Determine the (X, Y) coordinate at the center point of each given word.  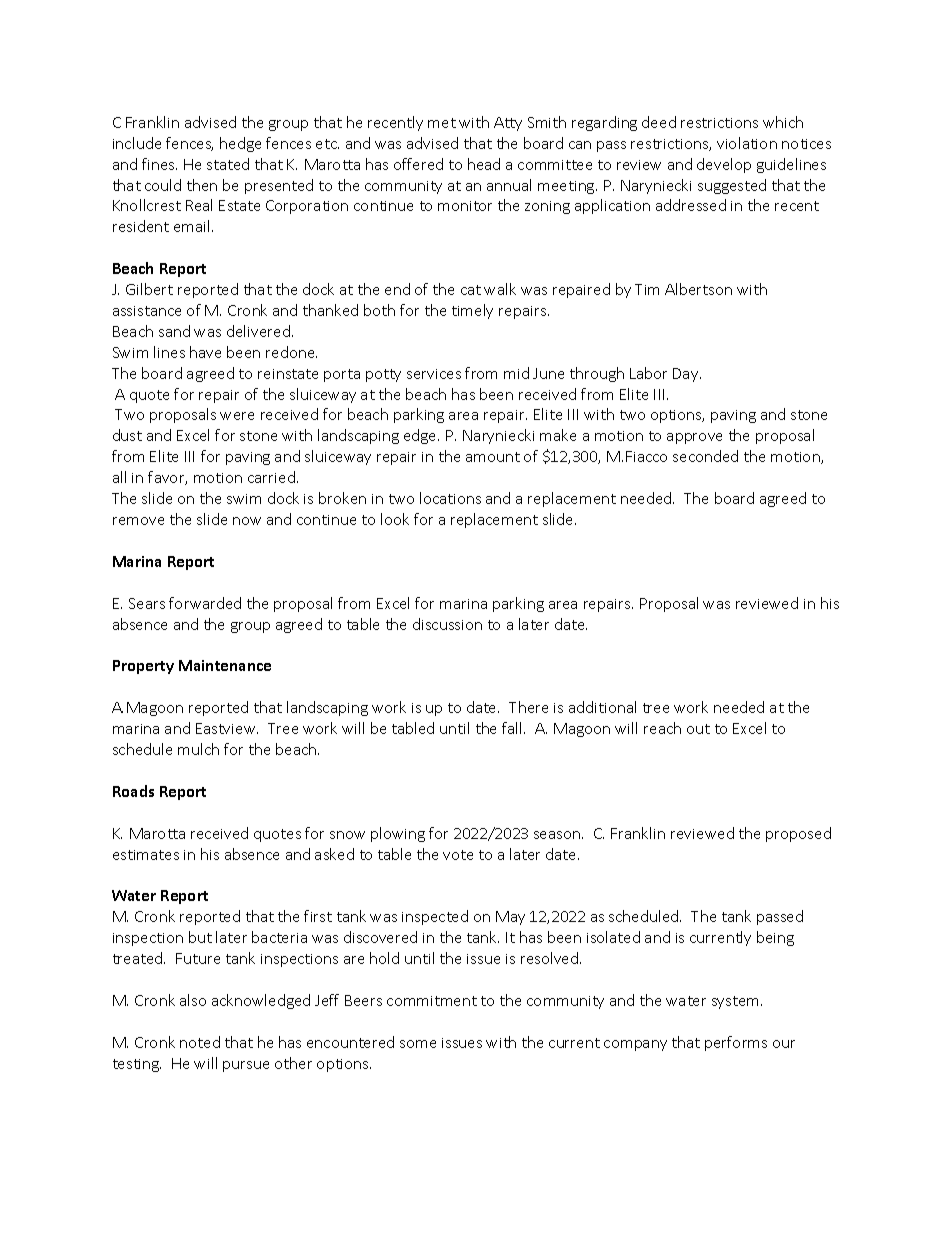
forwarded (205, 603)
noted (200, 1042)
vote (458, 855)
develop (724, 165)
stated (228, 164)
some (418, 1044)
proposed (798, 834)
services (434, 374)
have (205, 352)
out (698, 729)
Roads (133, 791)
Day (687, 375)
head (484, 164)
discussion (447, 624)
